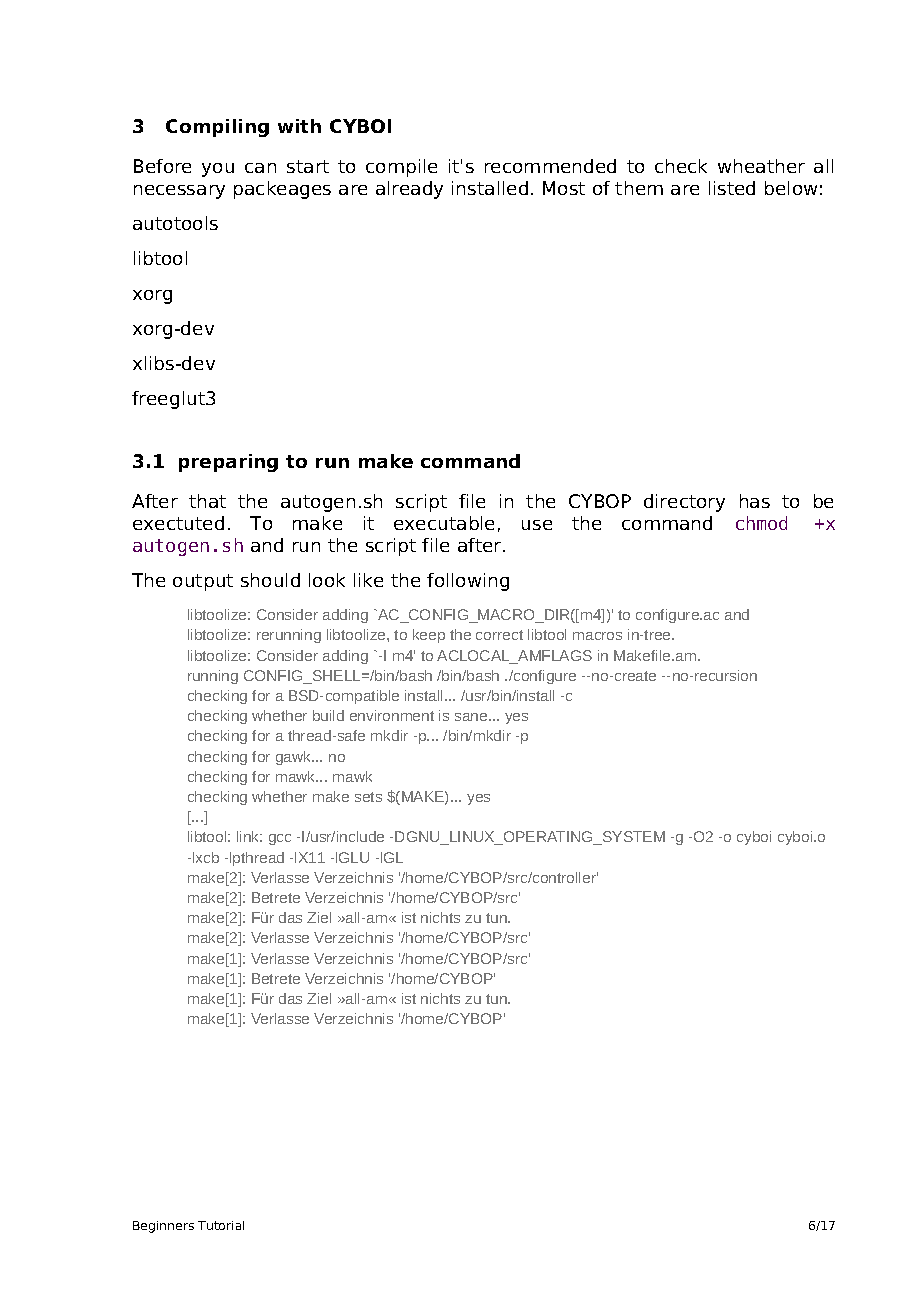  I want to click on sets, so click(368, 797).
